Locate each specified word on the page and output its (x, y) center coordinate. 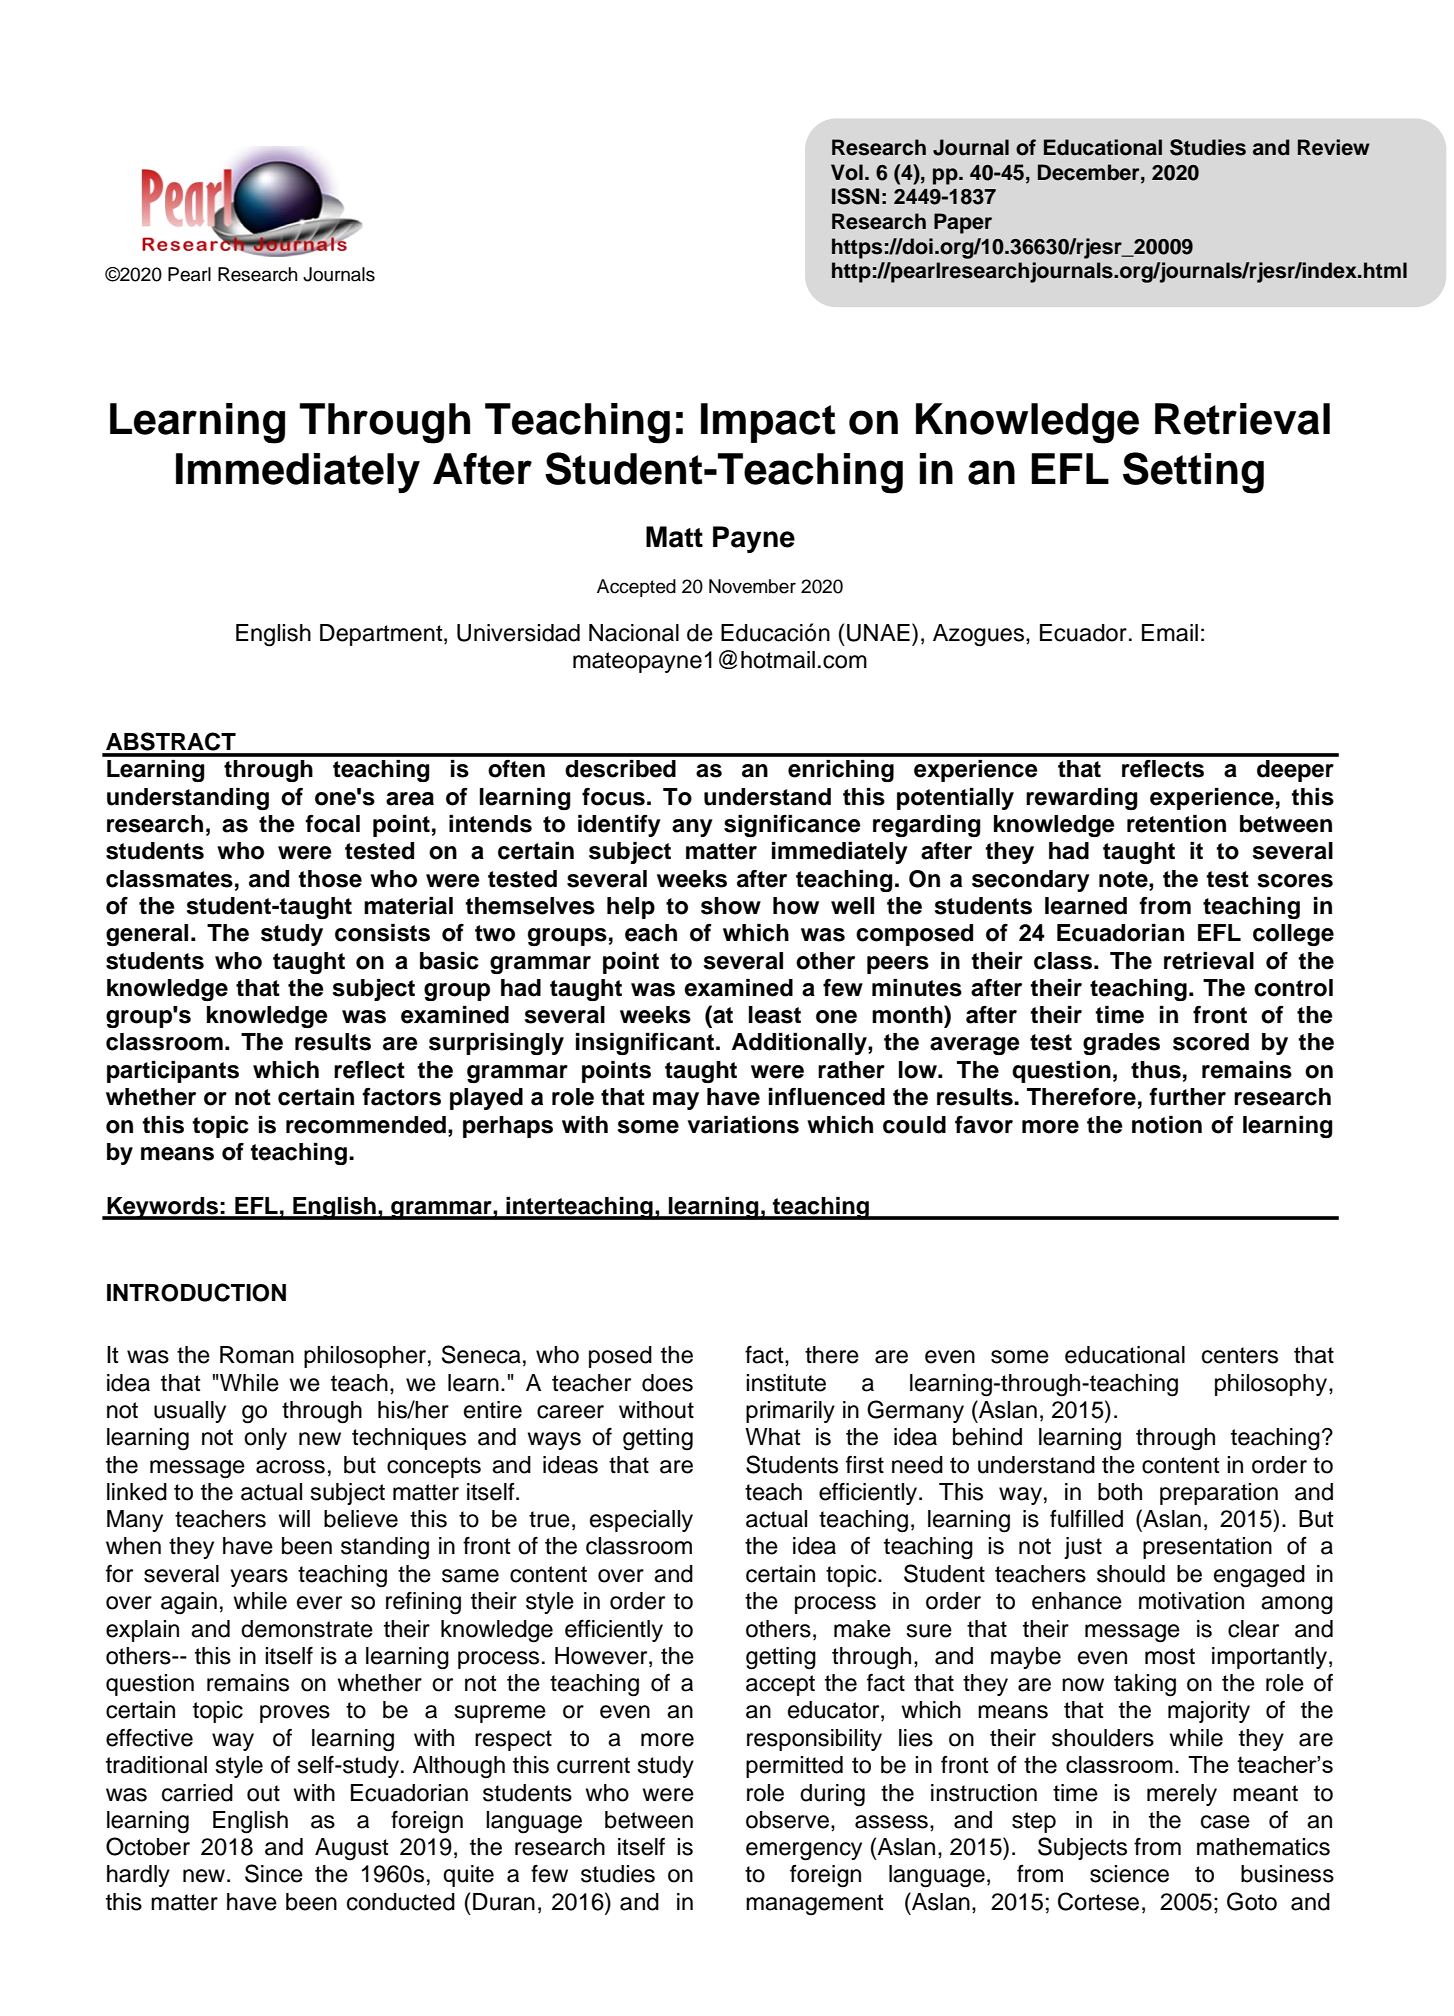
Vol (847, 172)
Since (274, 1873)
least (775, 1015)
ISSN (855, 196)
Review (1334, 147)
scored (1211, 1042)
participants (173, 1072)
